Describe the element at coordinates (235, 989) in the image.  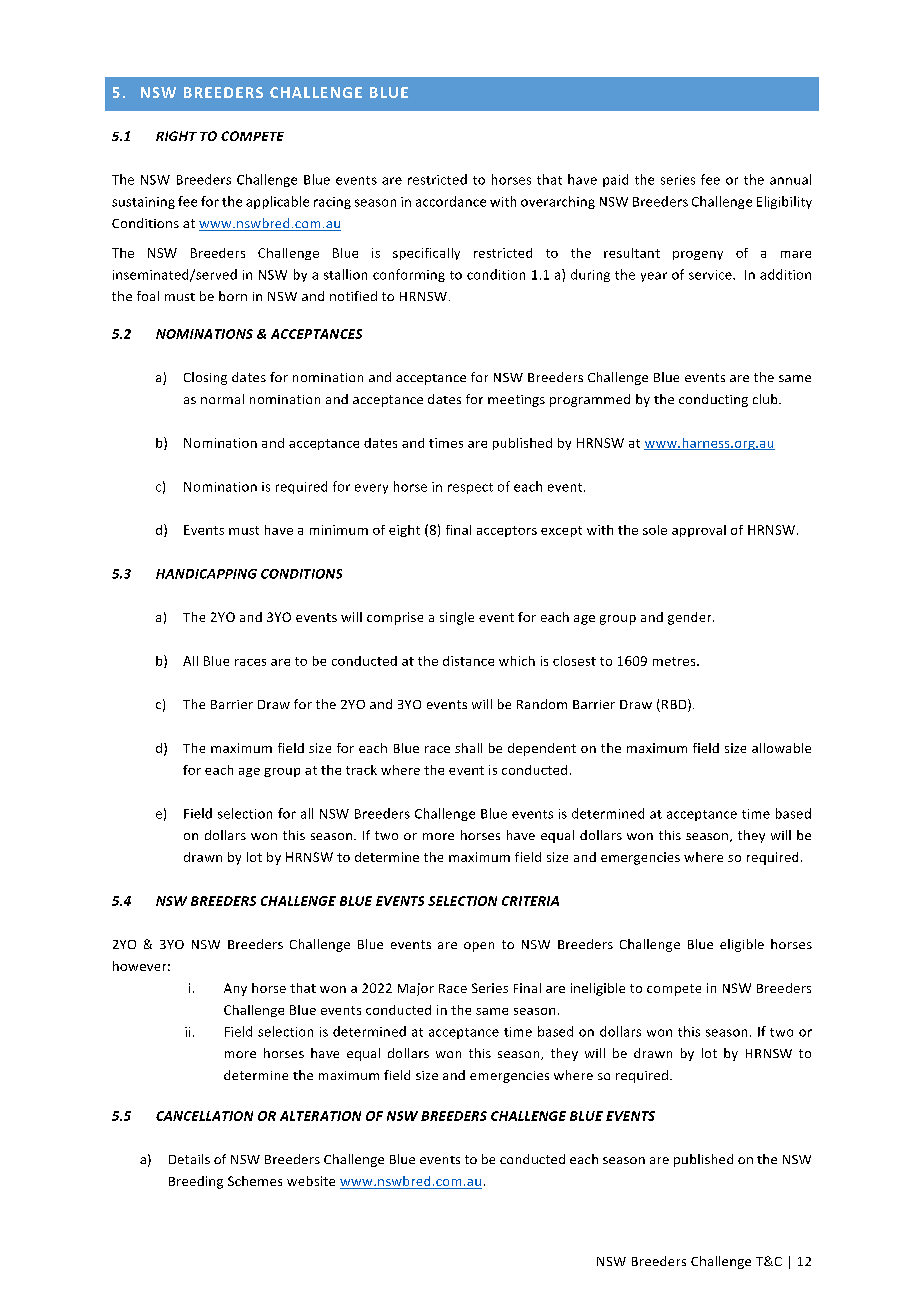
I see `Any` at that location.
